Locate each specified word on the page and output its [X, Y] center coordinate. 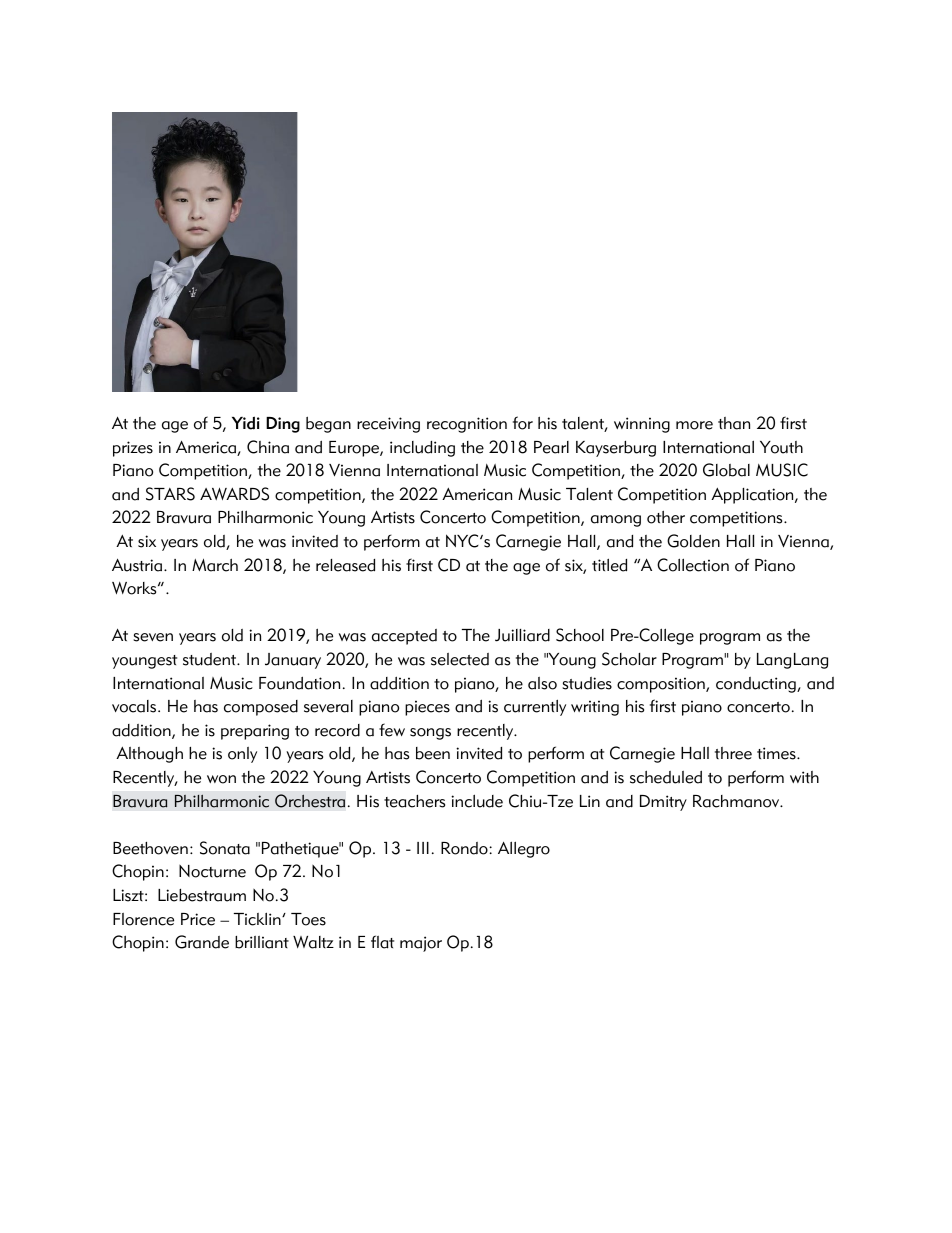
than [734, 423]
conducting [757, 685]
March [215, 565]
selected [460, 659]
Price [198, 919]
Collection [693, 565]
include [477, 801]
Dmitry [663, 803]
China [268, 447]
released [345, 565]
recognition [467, 425]
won [221, 779]
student [211, 659]
